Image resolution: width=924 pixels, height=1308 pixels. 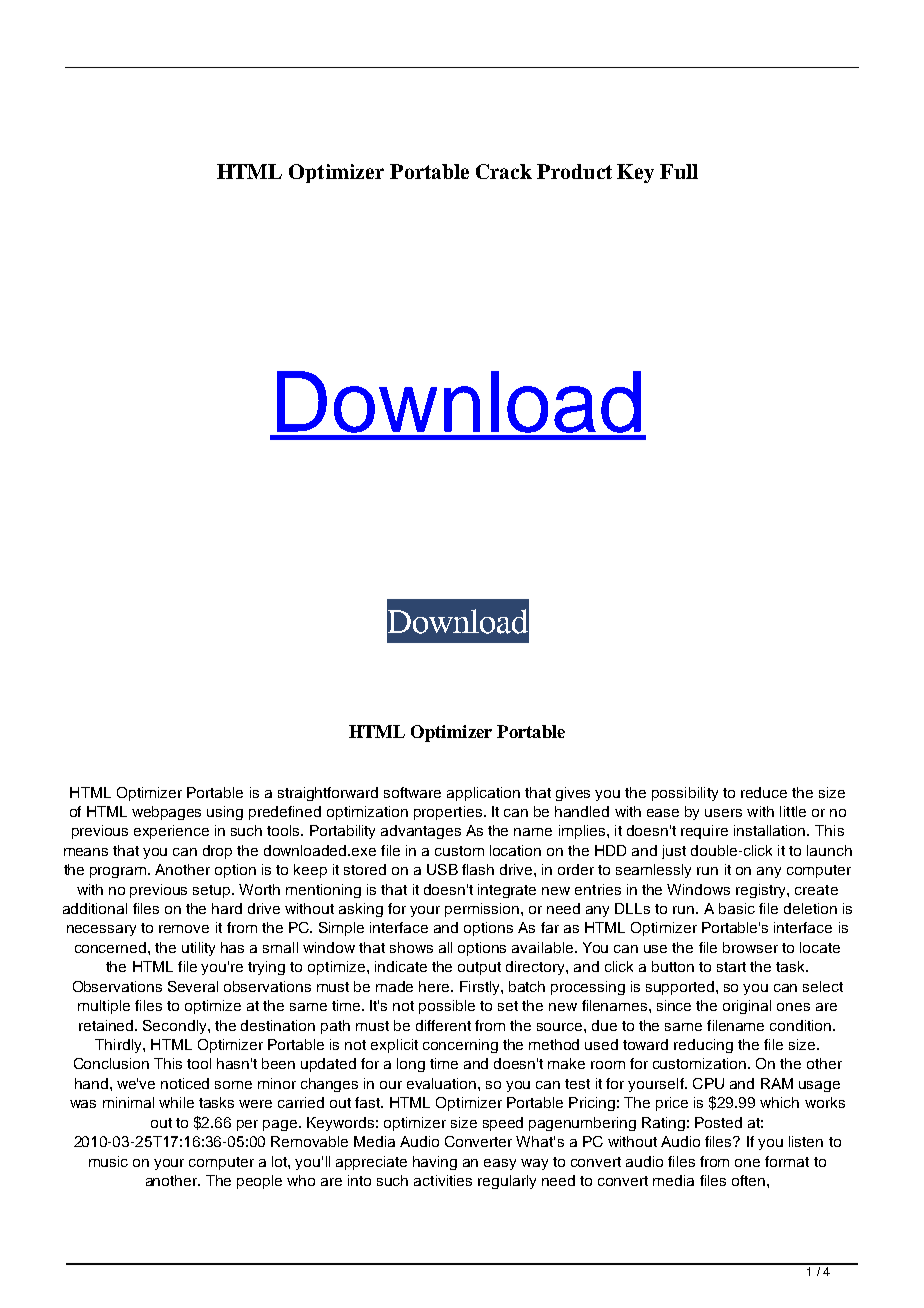 I want to click on straightforward, so click(x=328, y=794).
